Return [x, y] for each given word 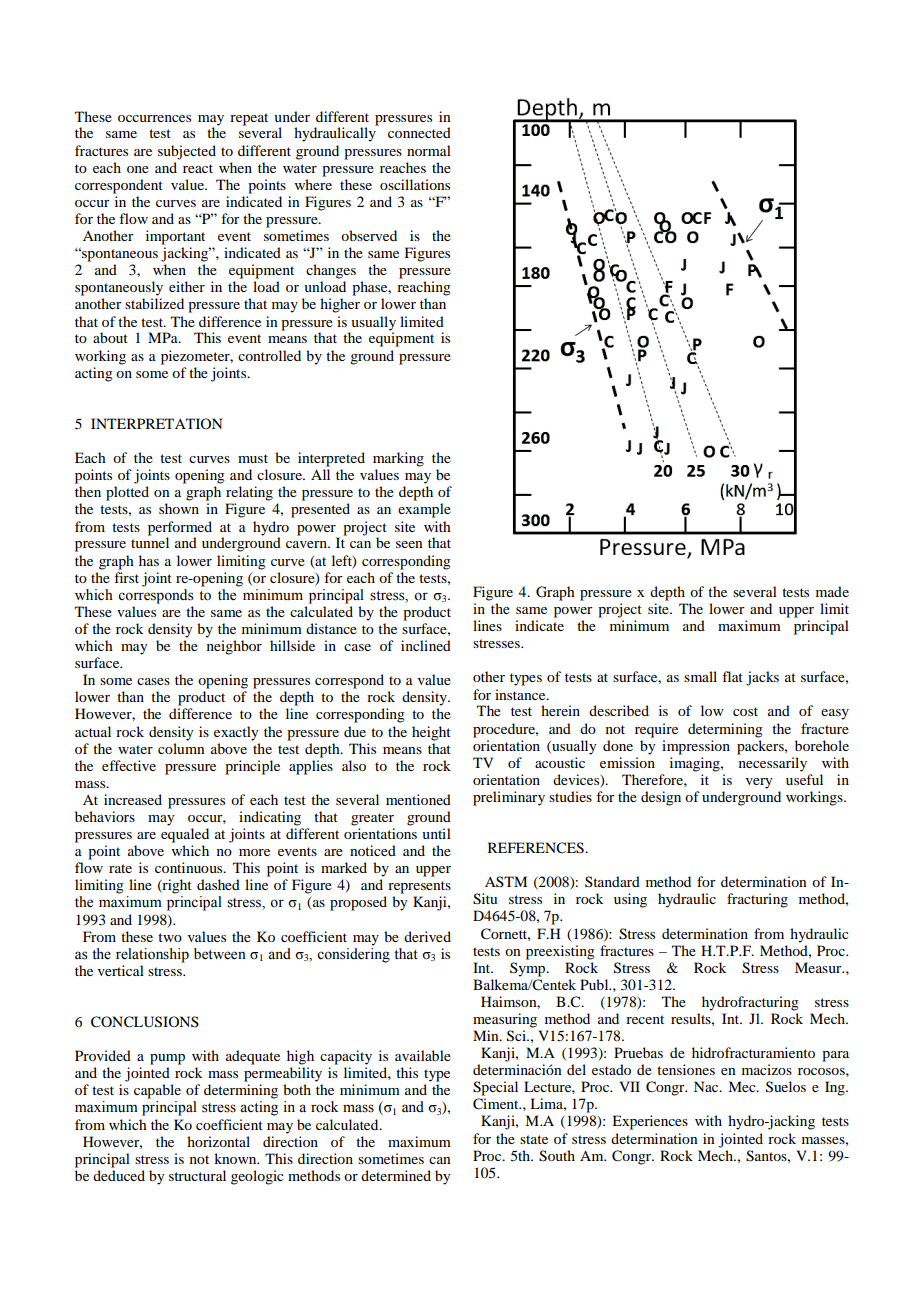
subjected [187, 152]
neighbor [234, 647]
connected [419, 132]
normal [429, 150]
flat [732, 676]
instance [521, 694]
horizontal [218, 1141]
